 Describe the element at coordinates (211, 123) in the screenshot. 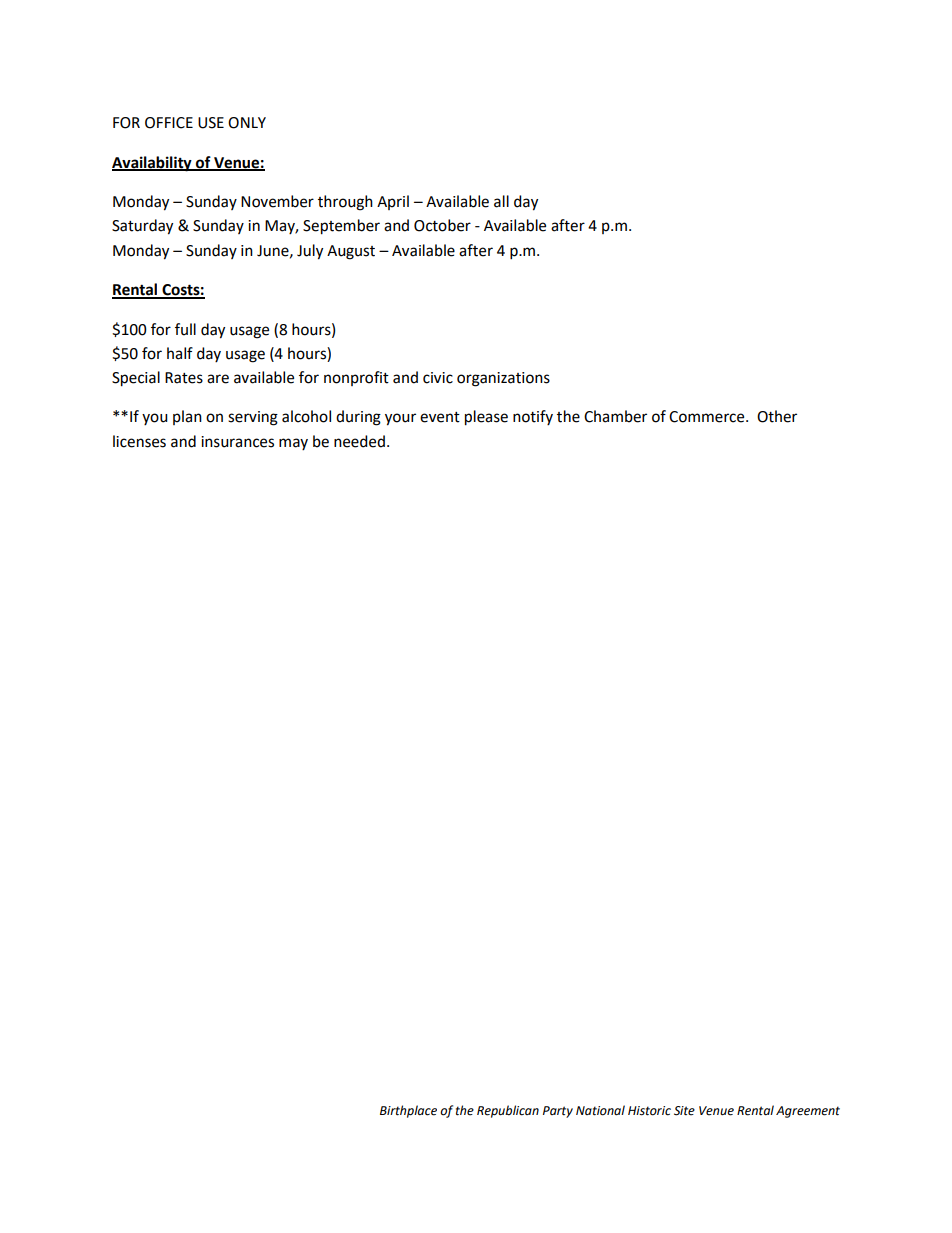

I see `USE` at that location.
